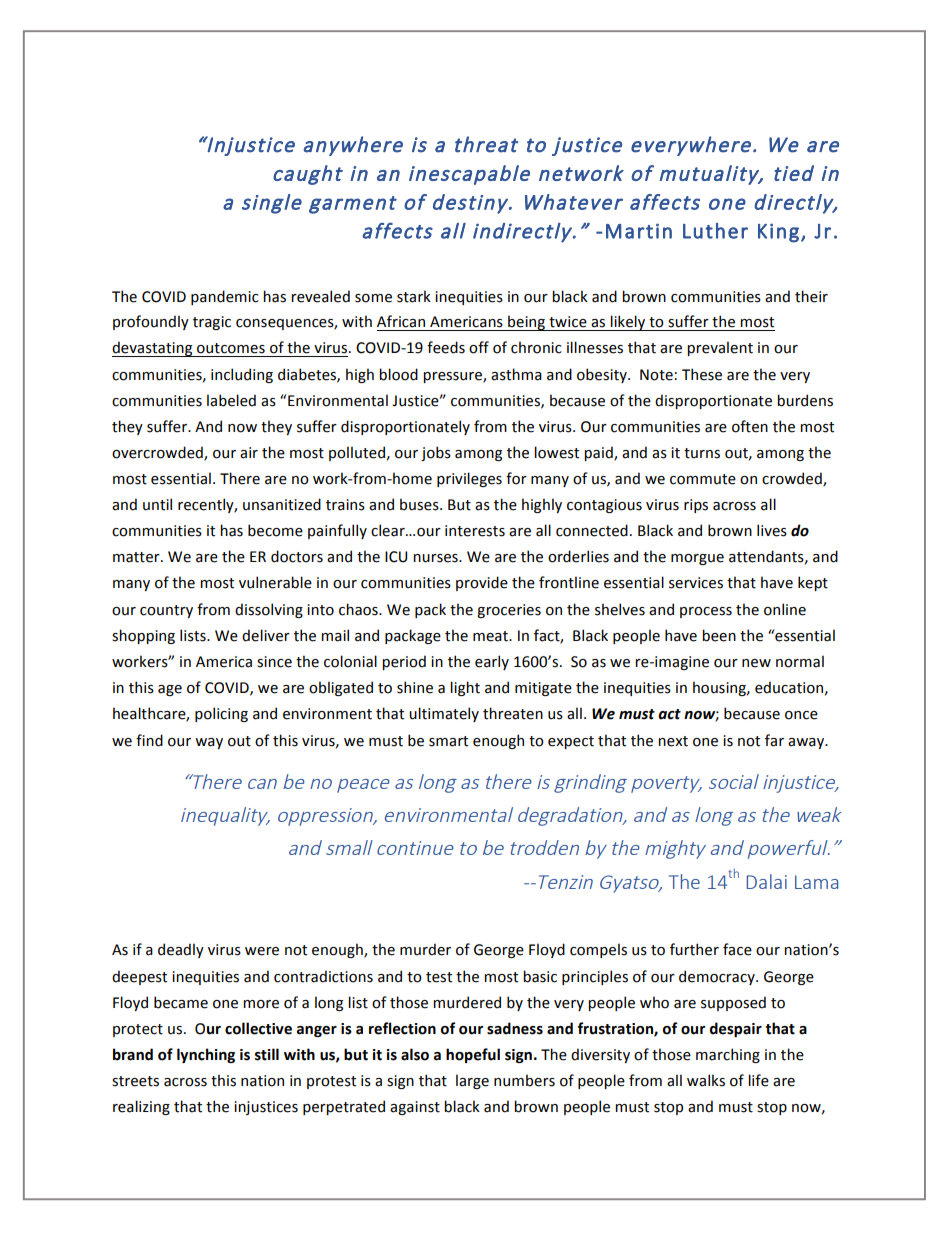  I want to click on lynching, so click(206, 1055).
